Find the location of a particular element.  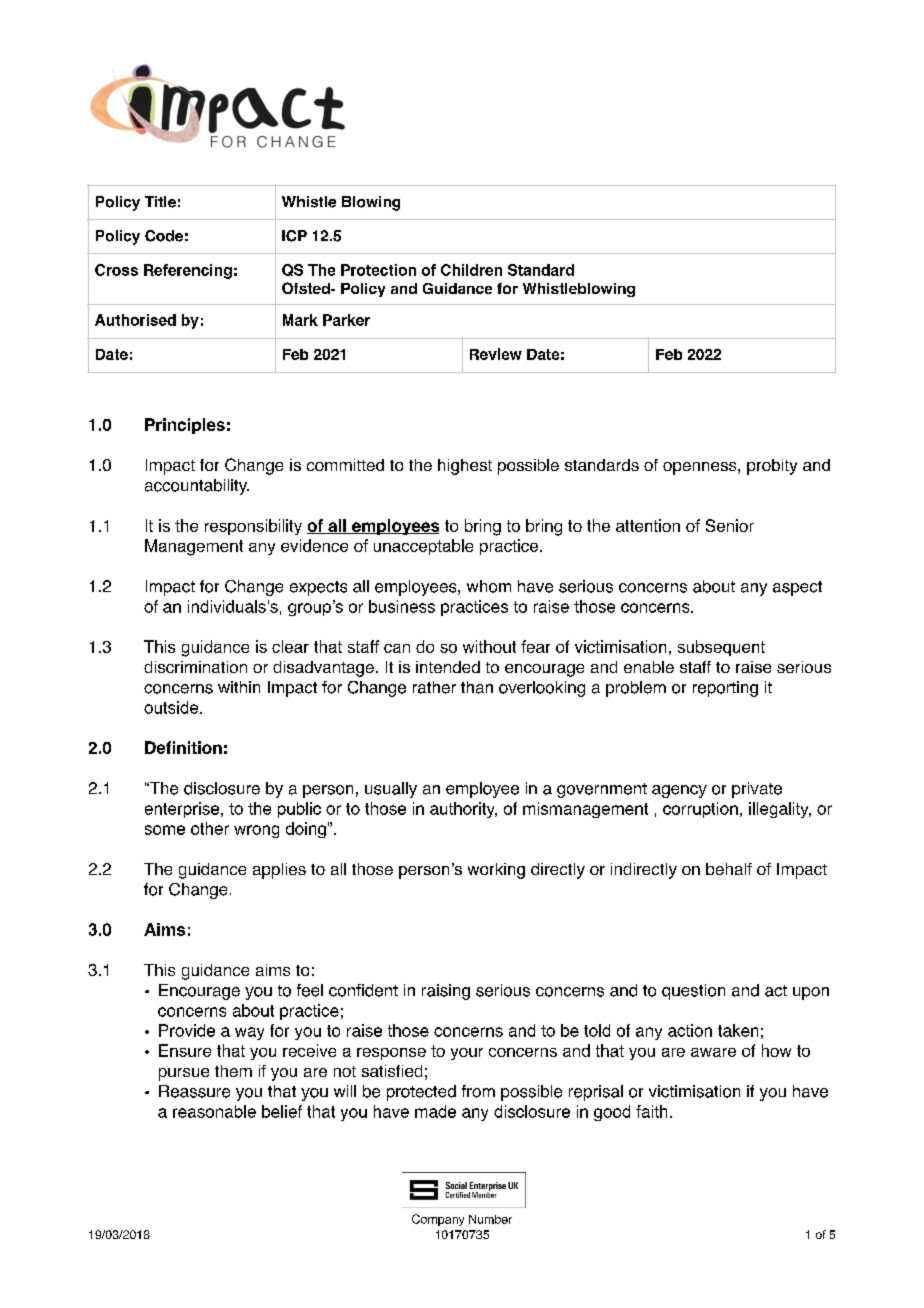

raising is located at coordinates (446, 992).
